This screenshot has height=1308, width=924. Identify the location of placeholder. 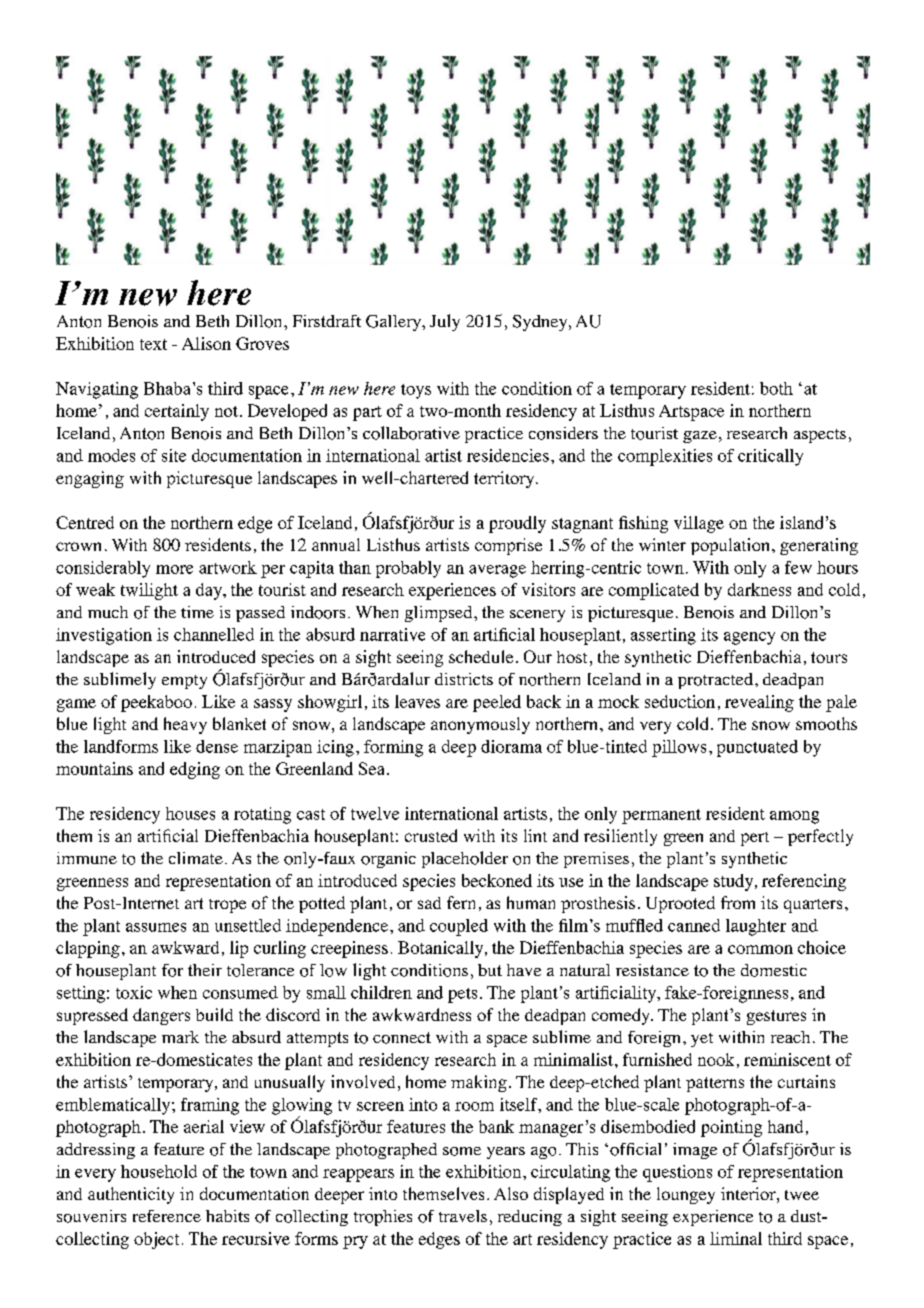
(465, 859).
